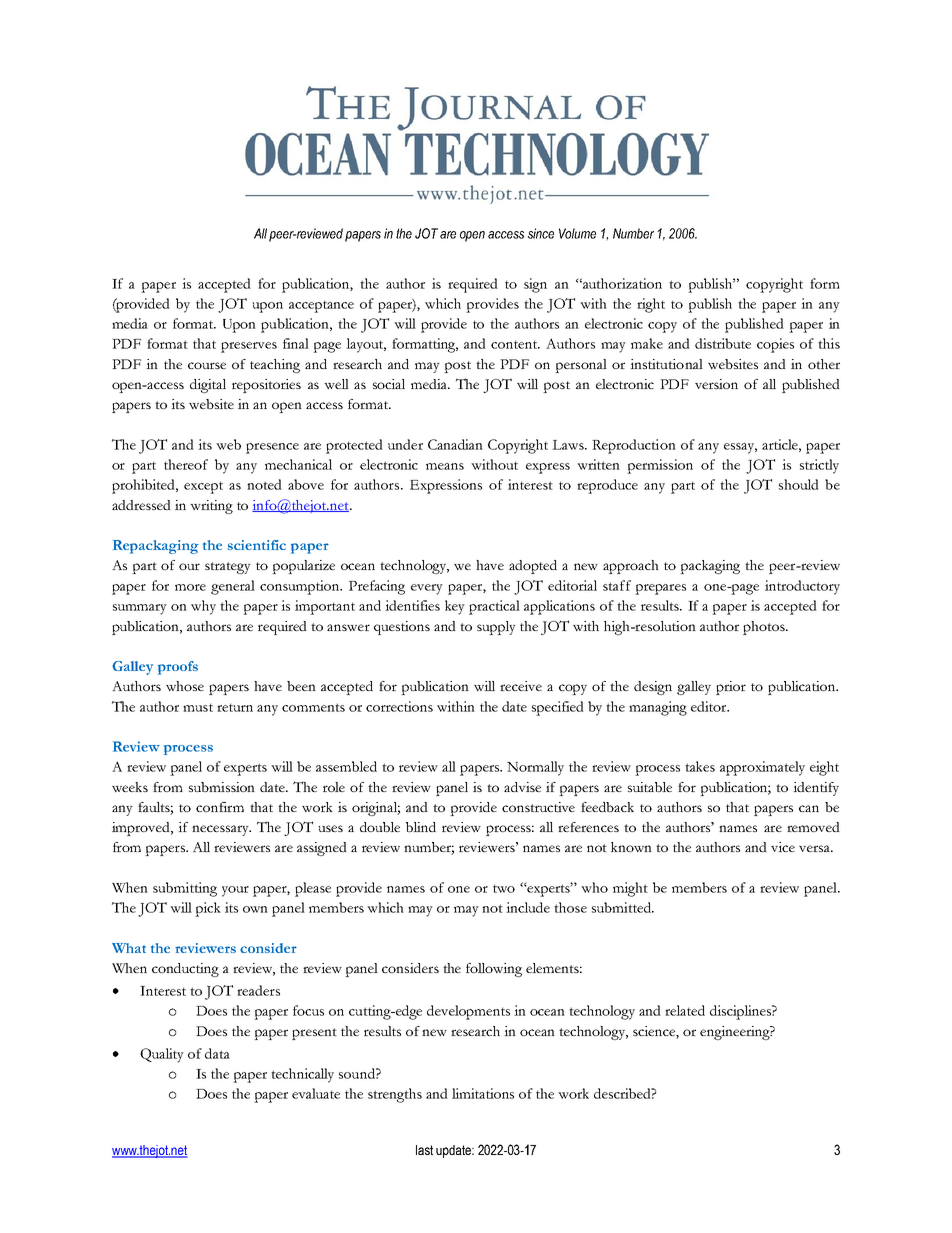 The height and width of the document is (1233, 952). Describe the element at coordinates (483, 1093) in the document. I see `limitations` at that location.
